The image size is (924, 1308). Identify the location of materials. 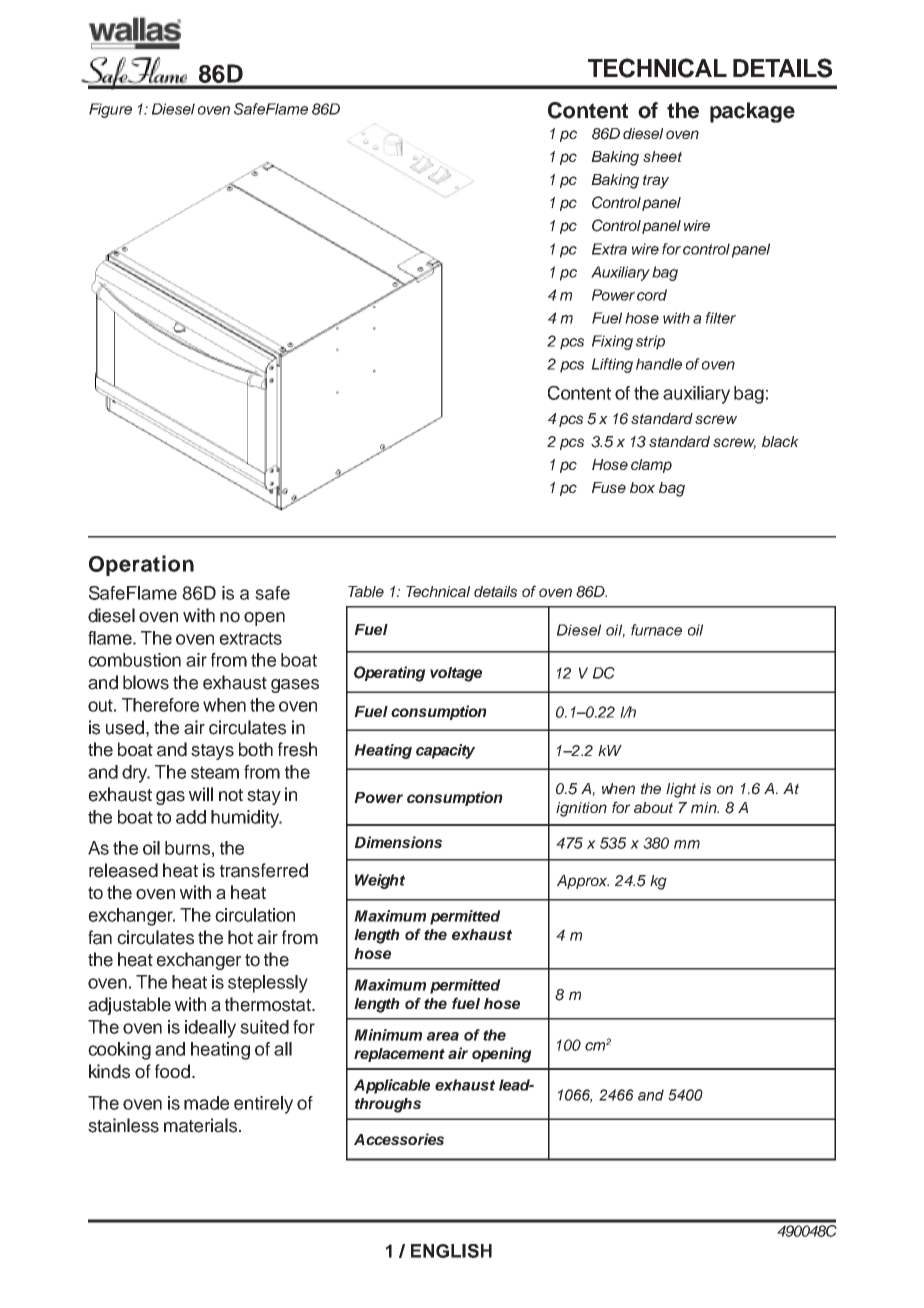
(200, 1125).
